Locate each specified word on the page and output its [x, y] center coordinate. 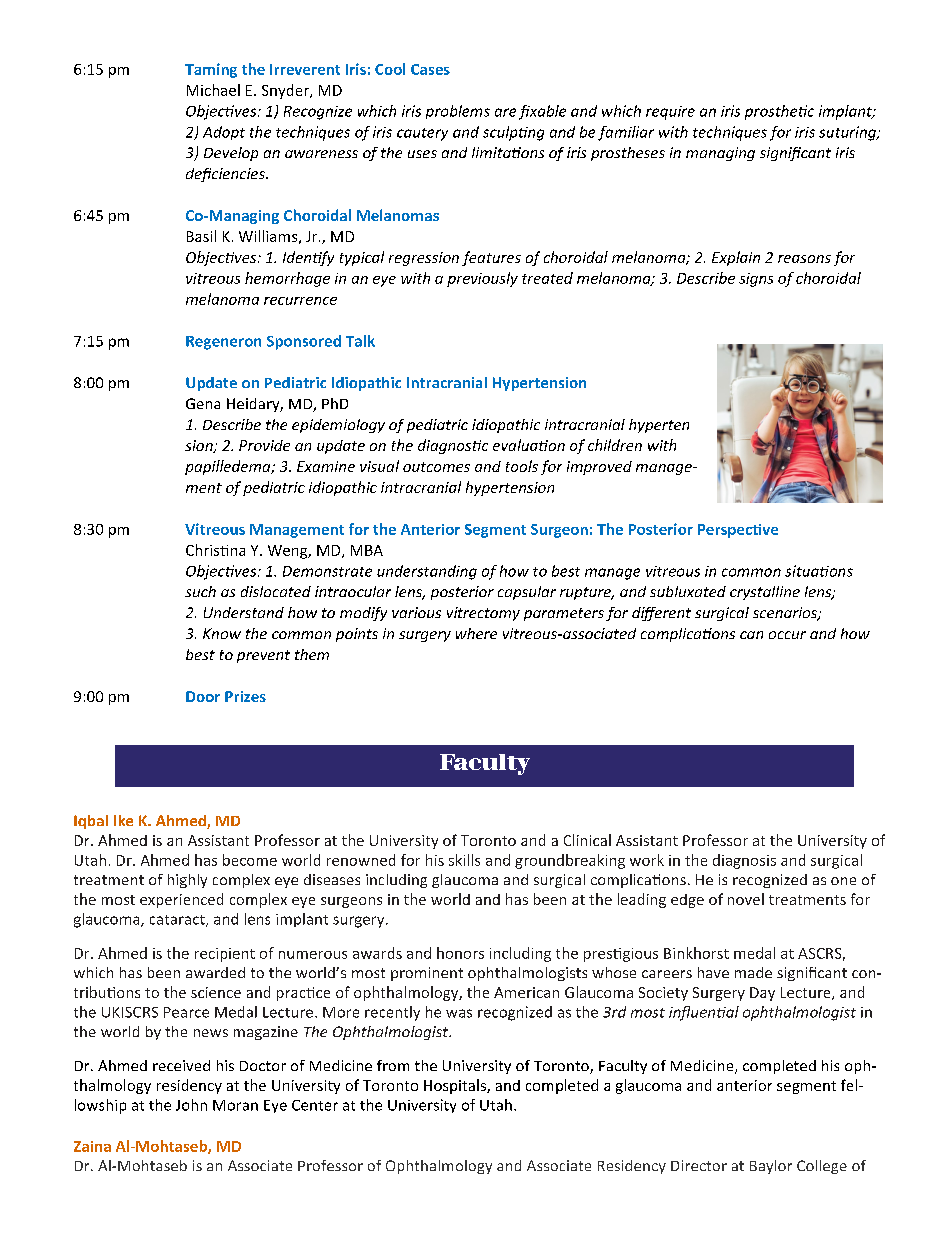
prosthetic [779, 112]
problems [458, 112]
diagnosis [744, 861]
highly [187, 881]
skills [464, 860]
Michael [213, 90]
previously [482, 279]
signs [756, 280]
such [200, 591]
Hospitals [456, 1086]
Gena [203, 403]
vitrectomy [483, 614]
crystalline [765, 593]
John [191, 1105]
